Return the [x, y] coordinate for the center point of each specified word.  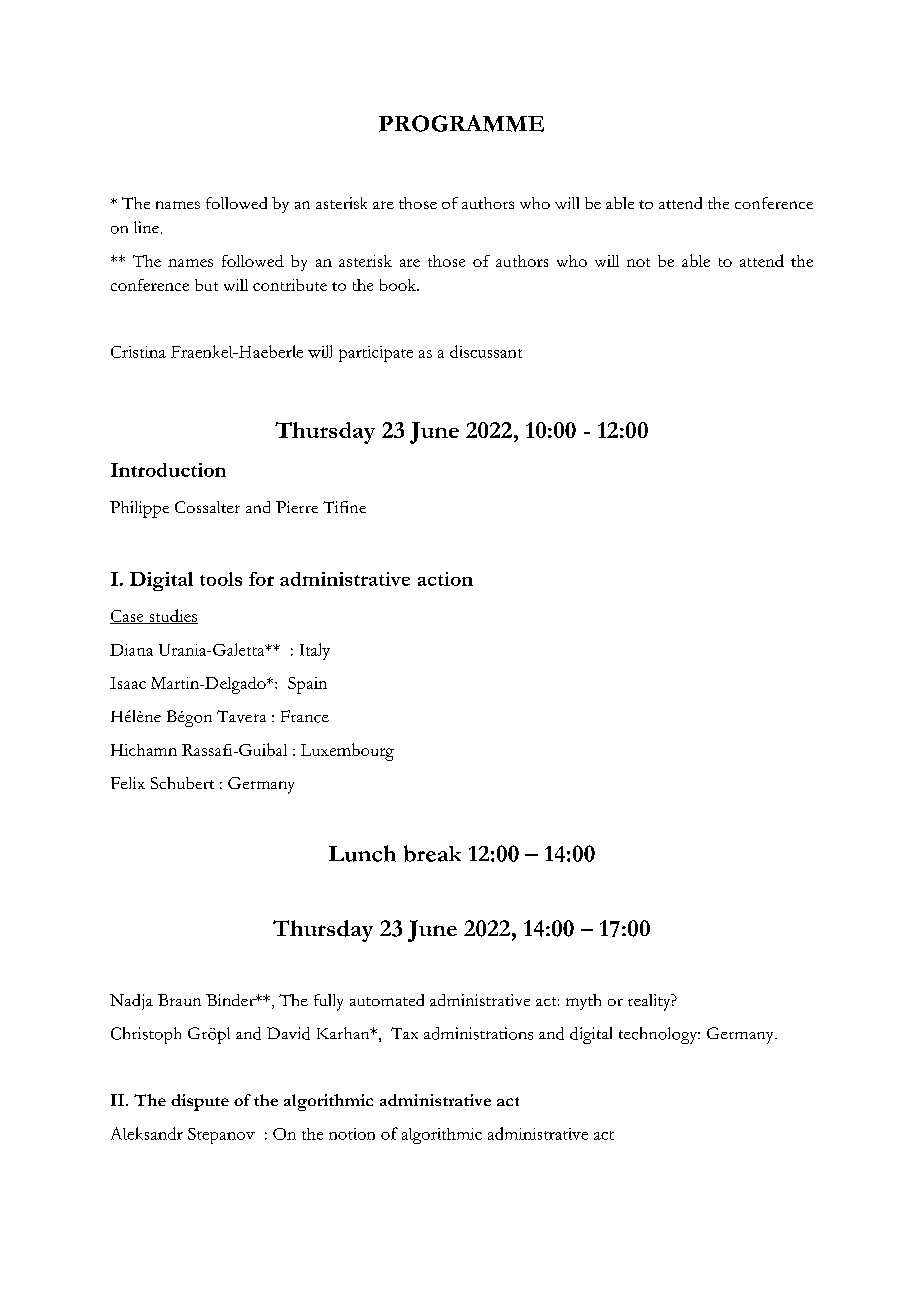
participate [376, 354]
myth [583, 1002]
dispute [200, 1102]
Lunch [362, 853]
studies [172, 616]
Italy [315, 651]
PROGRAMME [461, 123]
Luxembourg [347, 752]
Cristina [138, 352]
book [399, 285]
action [445, 579]
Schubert [182, 783]
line [146, 227]
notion [352, 1134]
